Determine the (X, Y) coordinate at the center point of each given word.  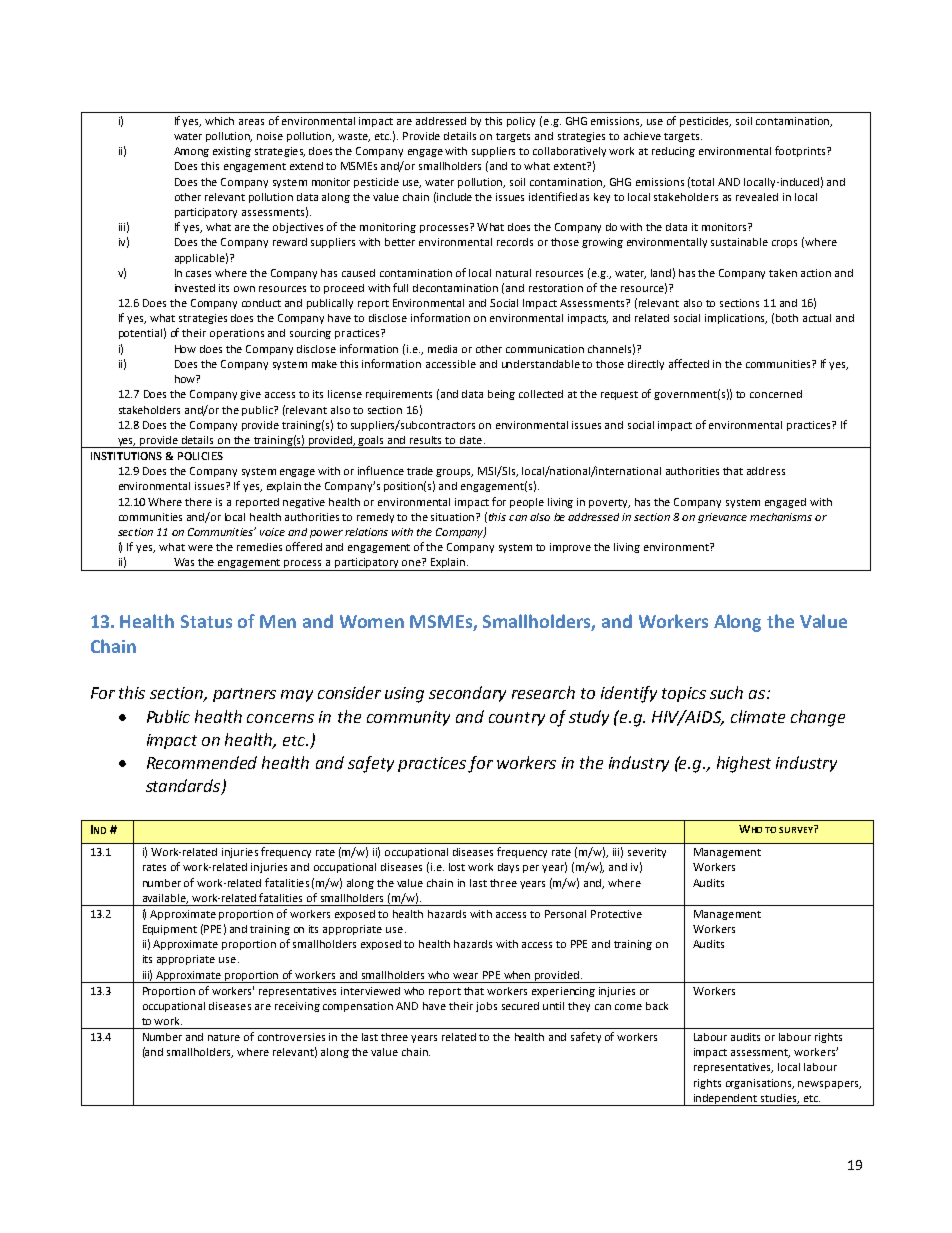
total (702, 182)
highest (744, 764)
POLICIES (200, 456)
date (471, 440)
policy (521, 122)
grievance (722, 518)
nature (224, 1037)
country (517, 719)
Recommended (202, 762)
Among (191, 152)
